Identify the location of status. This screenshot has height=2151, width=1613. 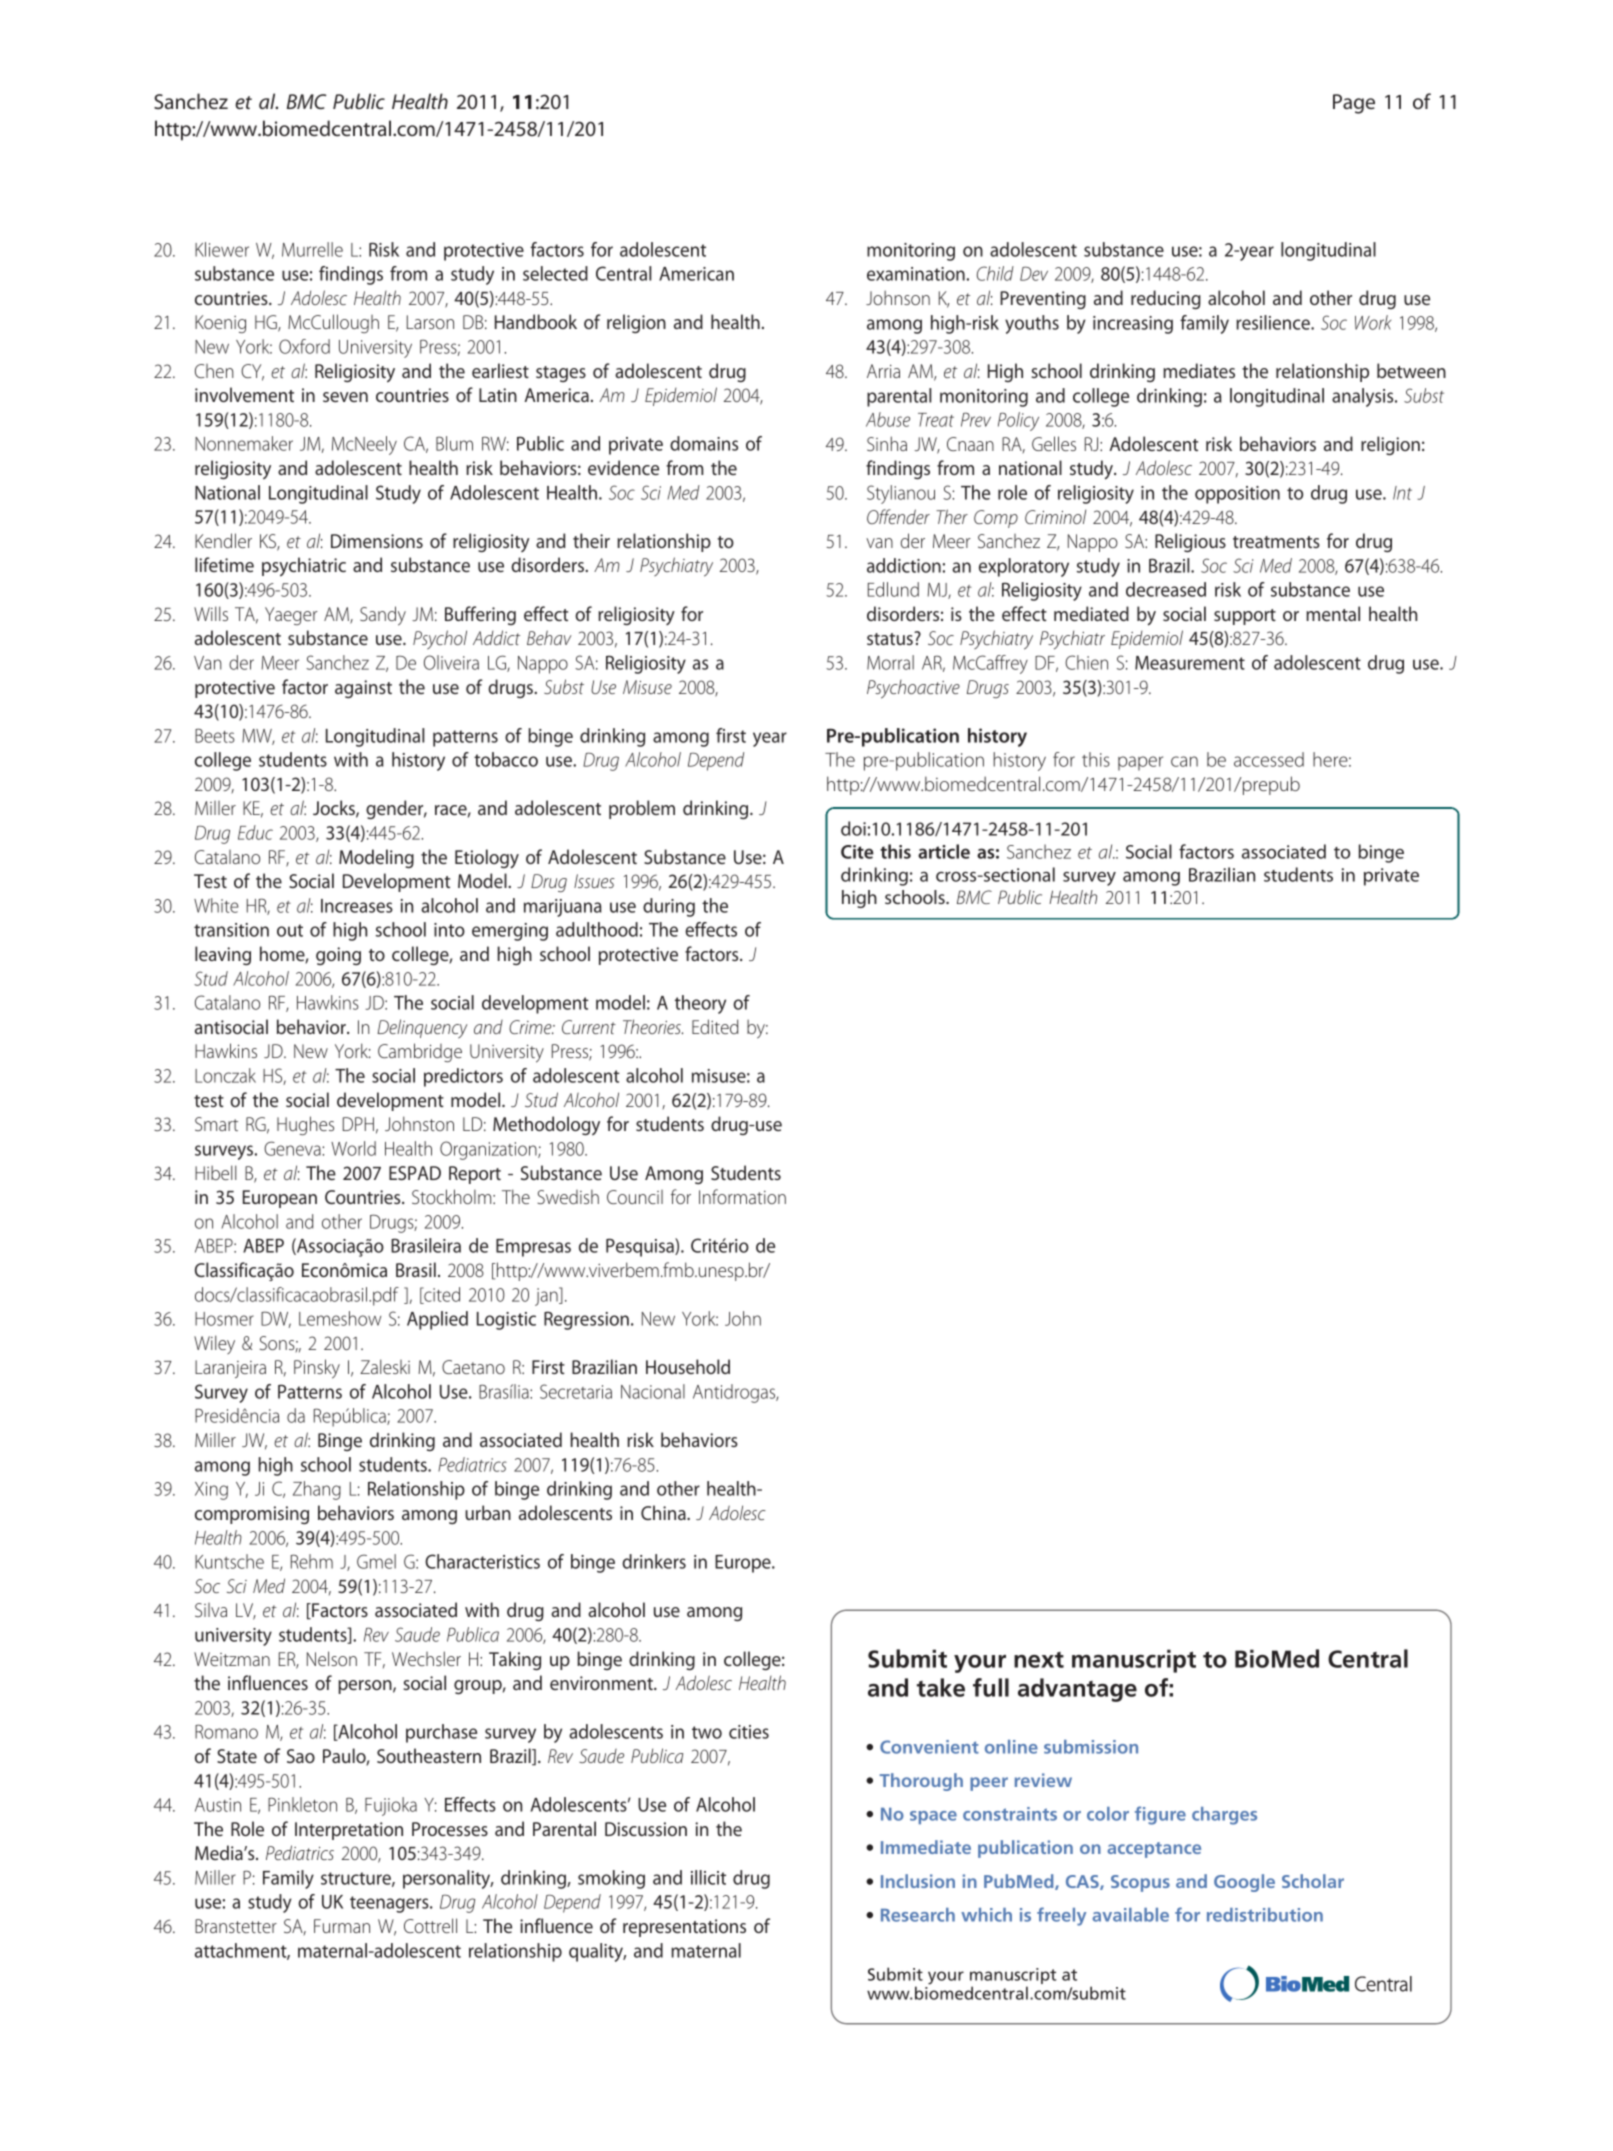
(891, 638).
